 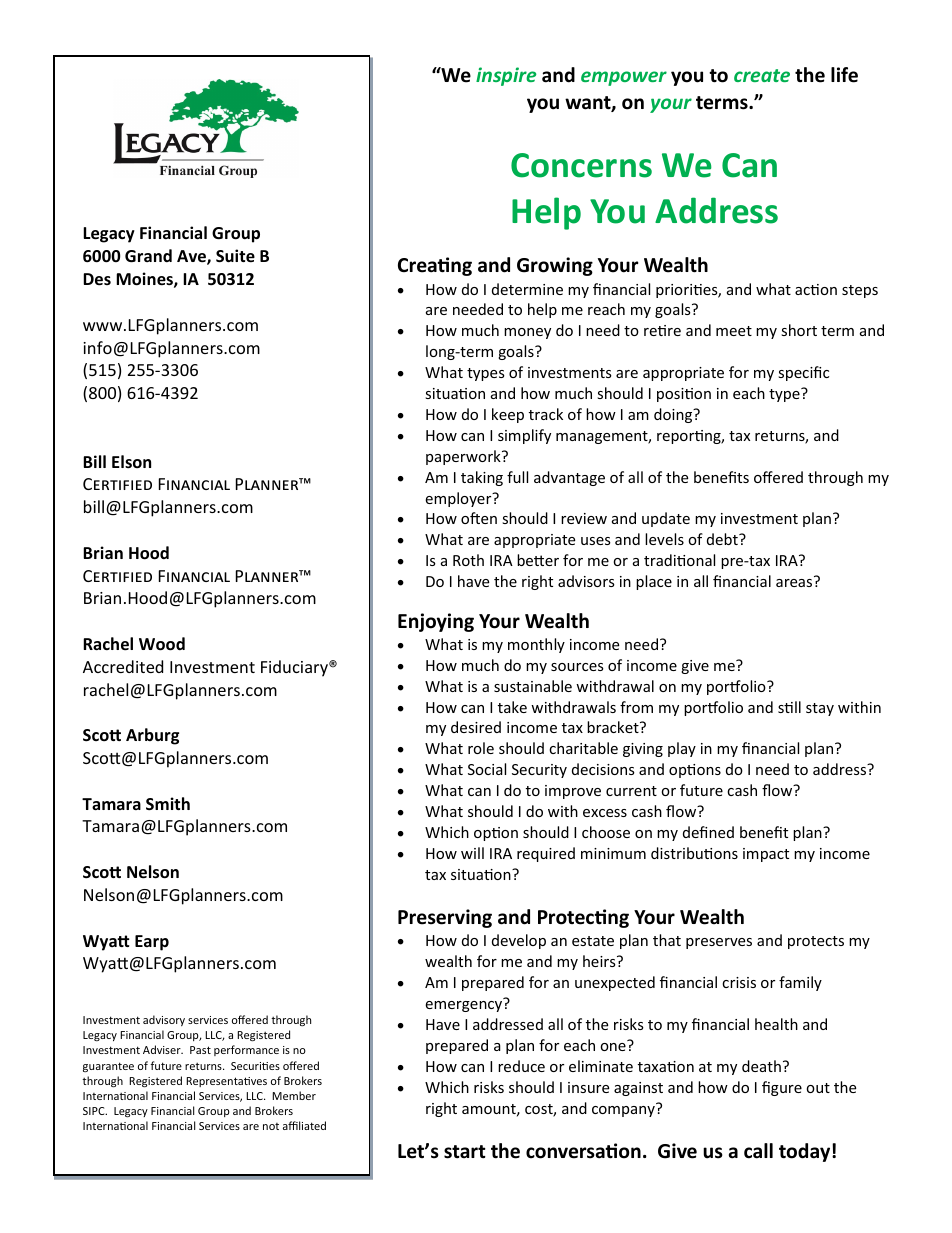 What do you see at coordinates (235, 256) in the screenshot?
I see `Suite` at bounding box center [235, 256].
